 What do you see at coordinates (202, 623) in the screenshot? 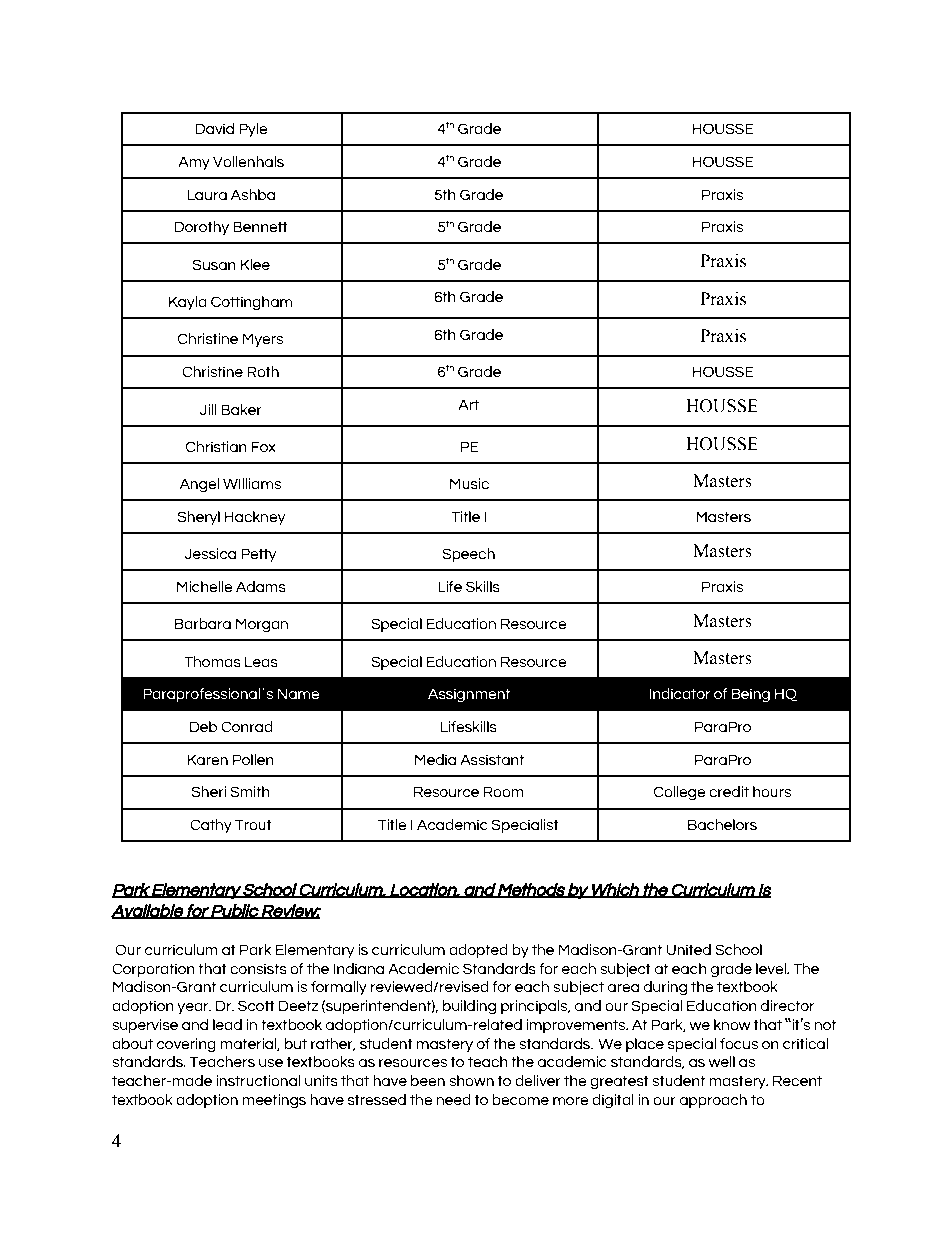
I see `Barbara` at bounding box center [202, 623].
